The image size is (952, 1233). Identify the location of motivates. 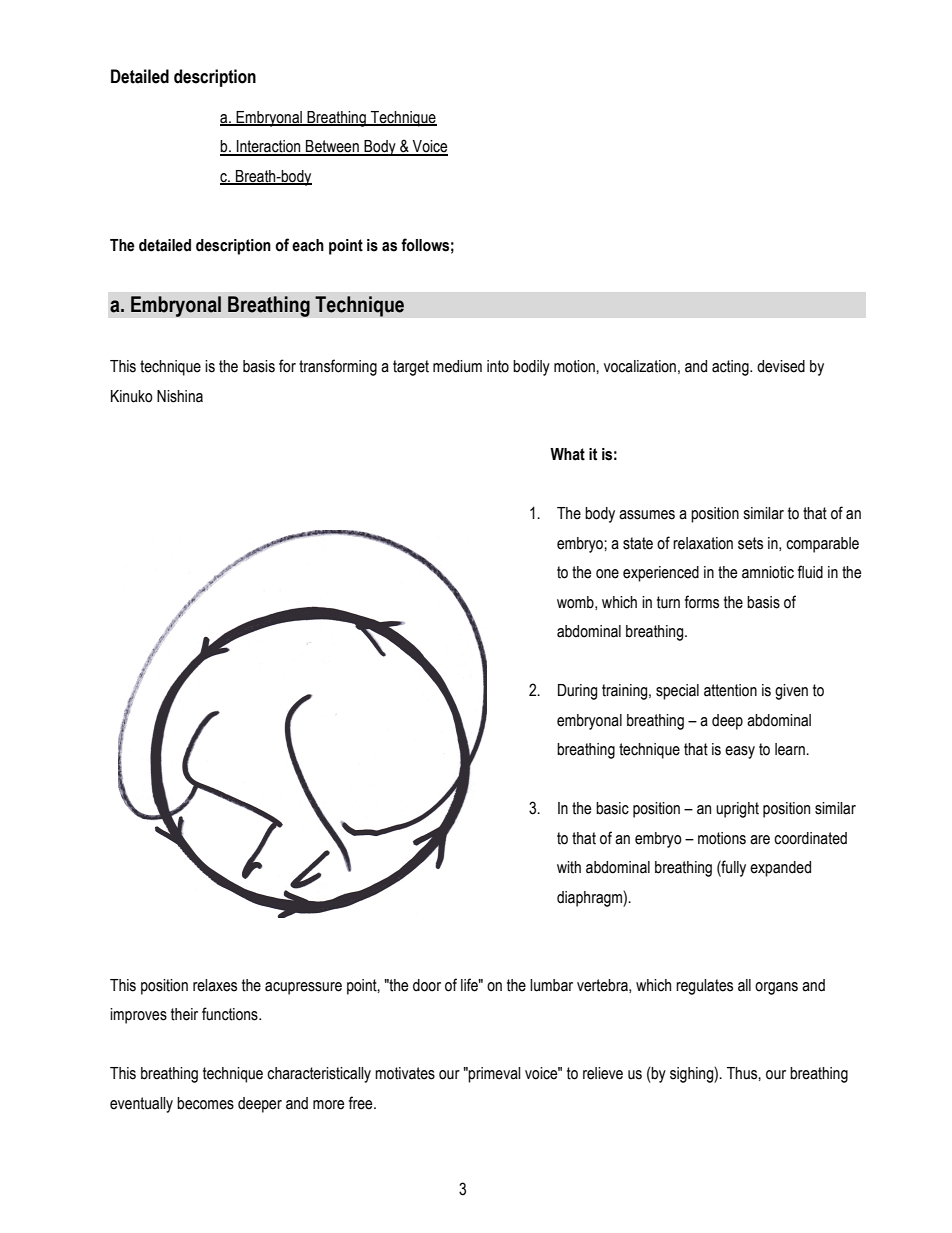
(405, 1073).
